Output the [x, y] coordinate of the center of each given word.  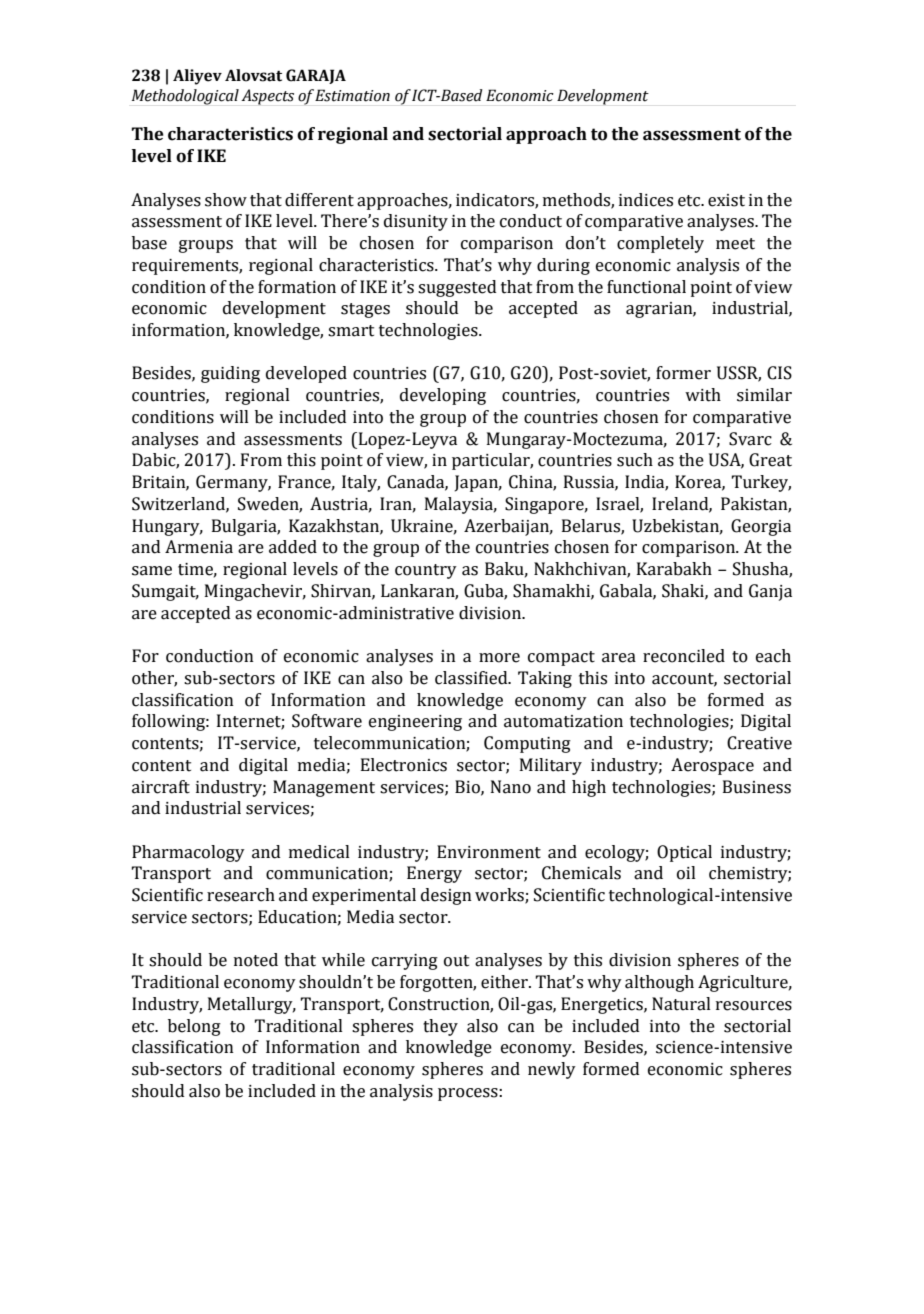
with [703, 395]
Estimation [352, 95]
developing [443, 396]
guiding [230, 374]
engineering [415, 723]
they [440, 1027]
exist [726, 200]
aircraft [161, 787]
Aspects [267, 97]
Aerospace [712, 766]
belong [194, 1027]
